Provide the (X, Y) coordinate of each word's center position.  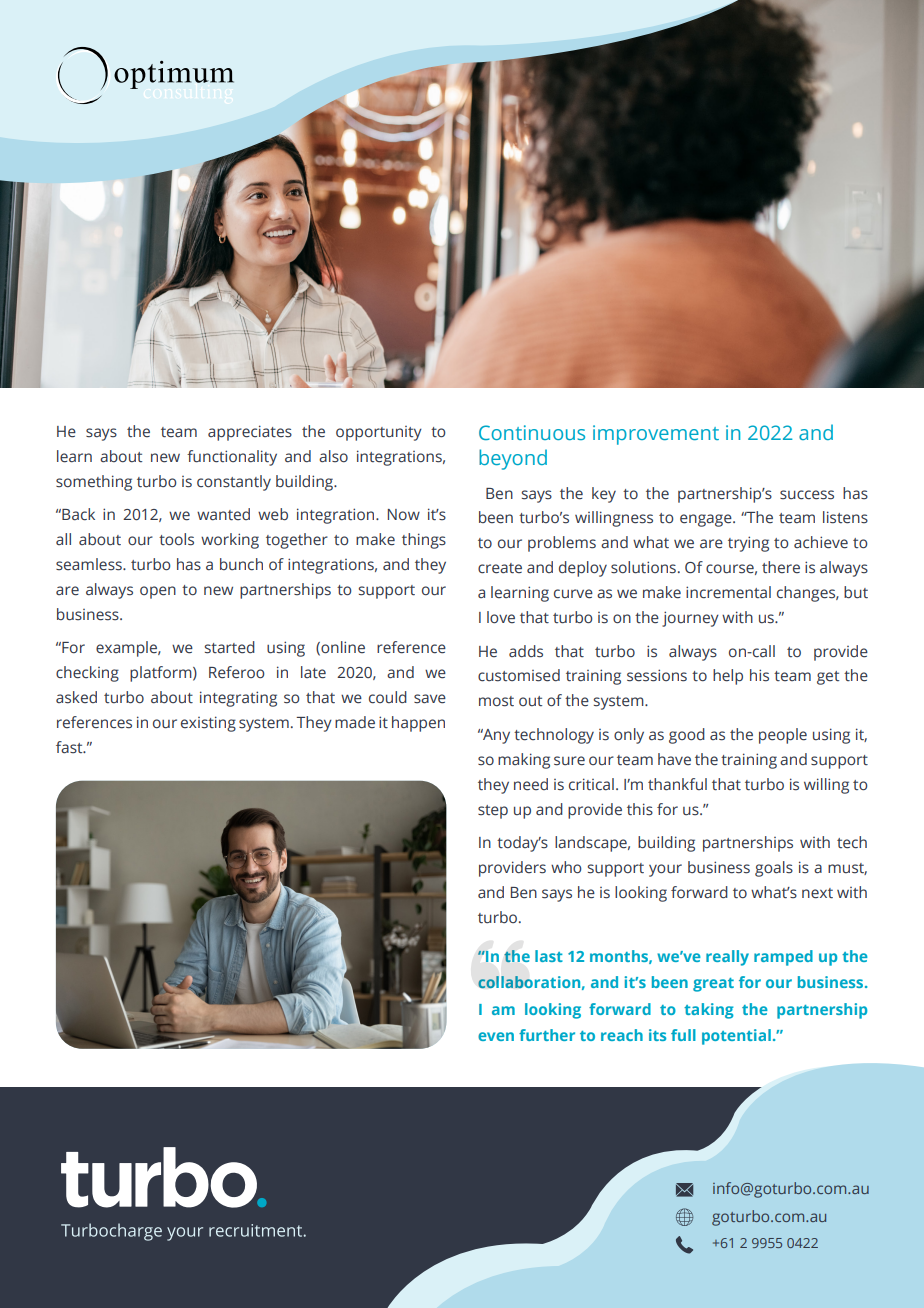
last (549, 956)
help (728, 677)
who (566, 867)
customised (519, 675)
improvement (656, 435)
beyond (513, 459)
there (781, 567)
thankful (677, 784)
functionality (232, 458)
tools (176, 539)
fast (70, 747)
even (496, 1036)
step (493, 812)
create (500, 568)
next (817, 893)
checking (87, 674)
